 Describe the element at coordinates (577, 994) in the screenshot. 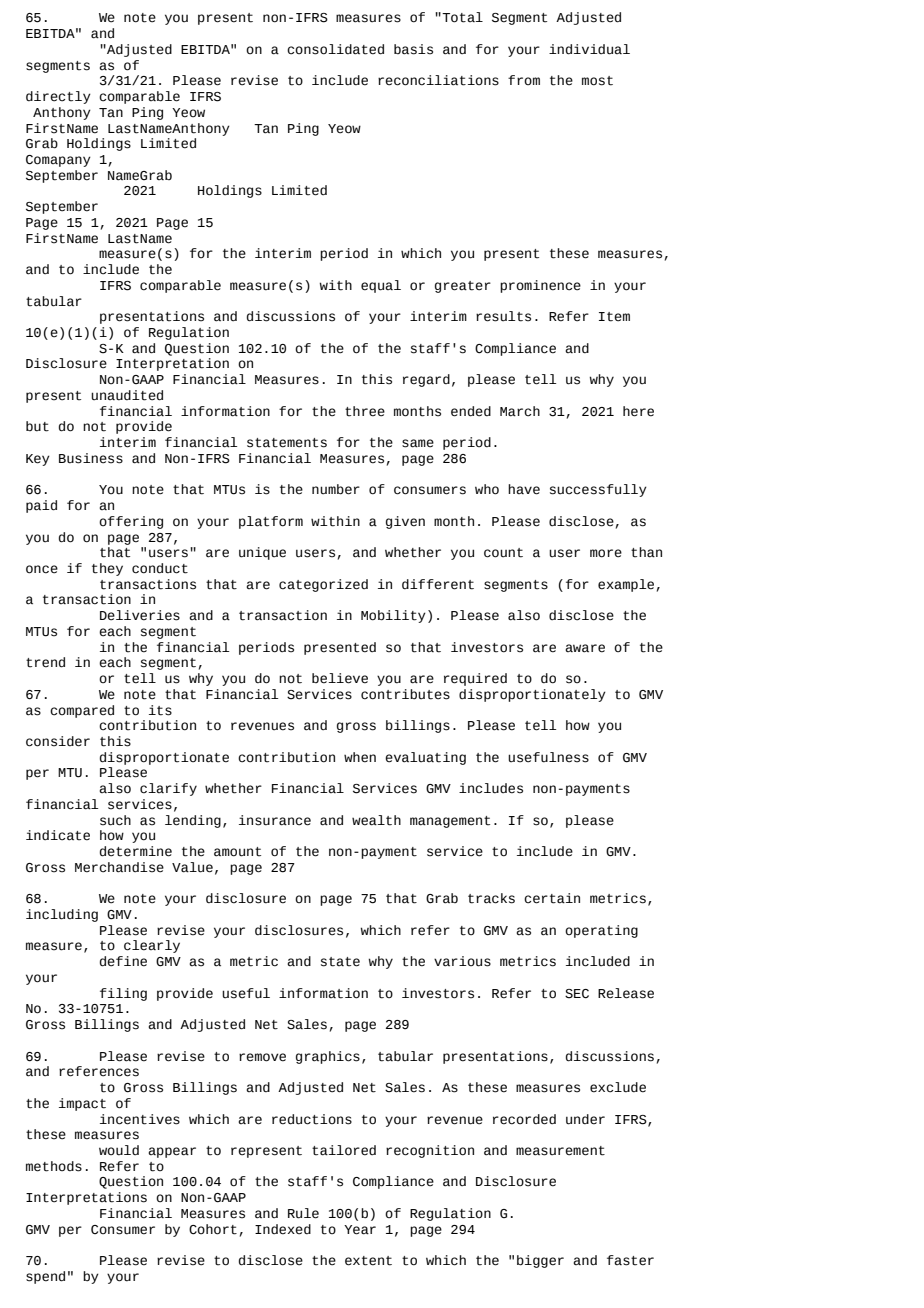

I see `SEC` at that location.
